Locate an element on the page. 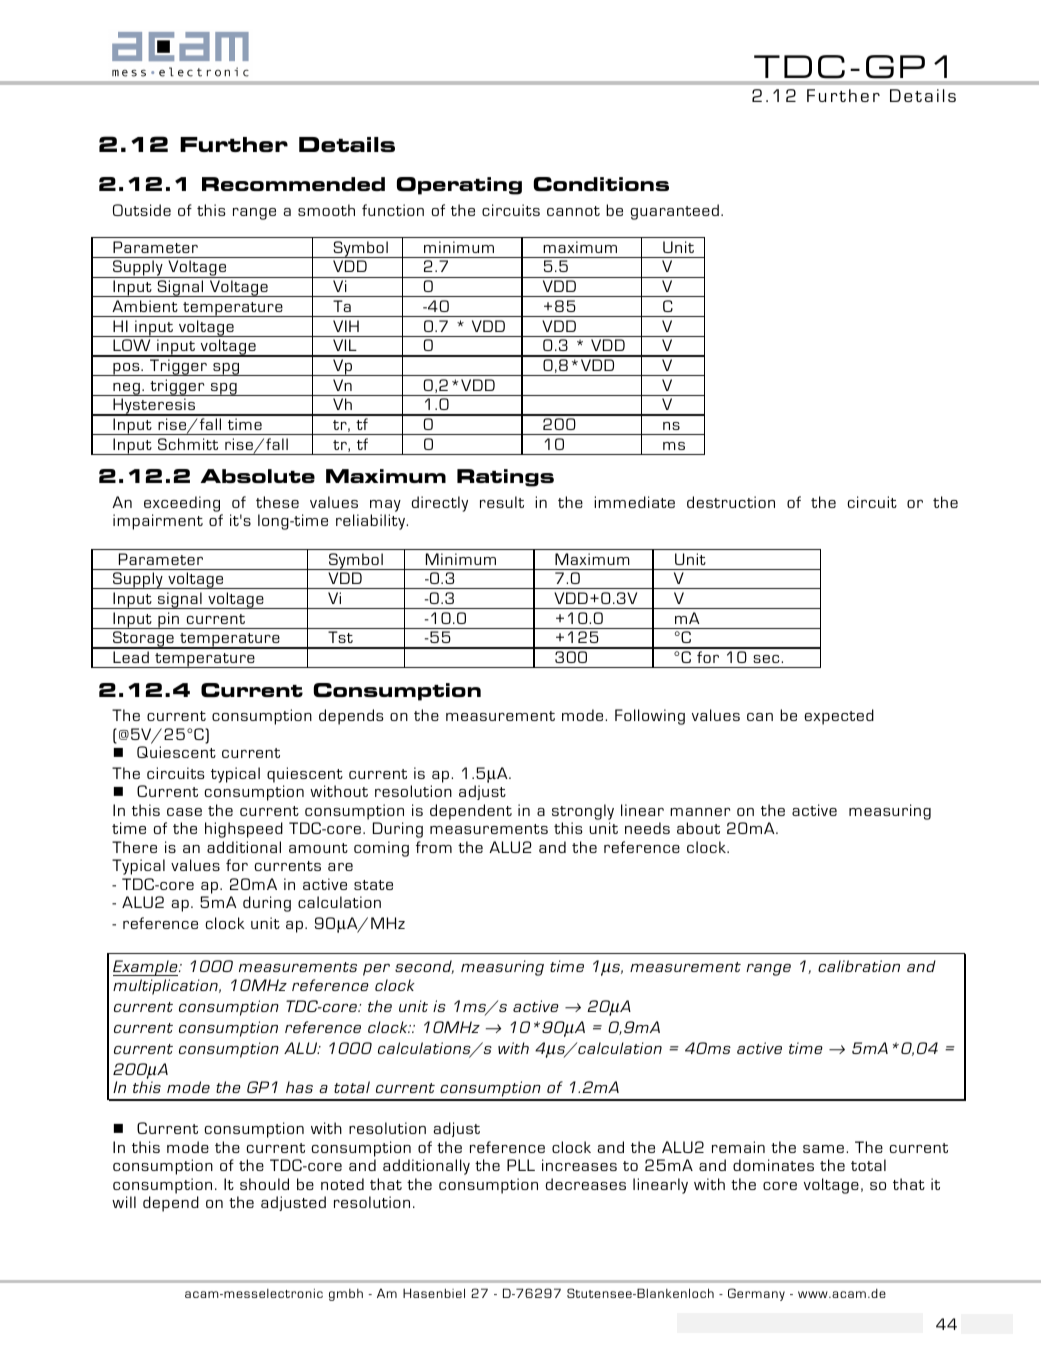  Operating is located at coordinates (459, 186).
